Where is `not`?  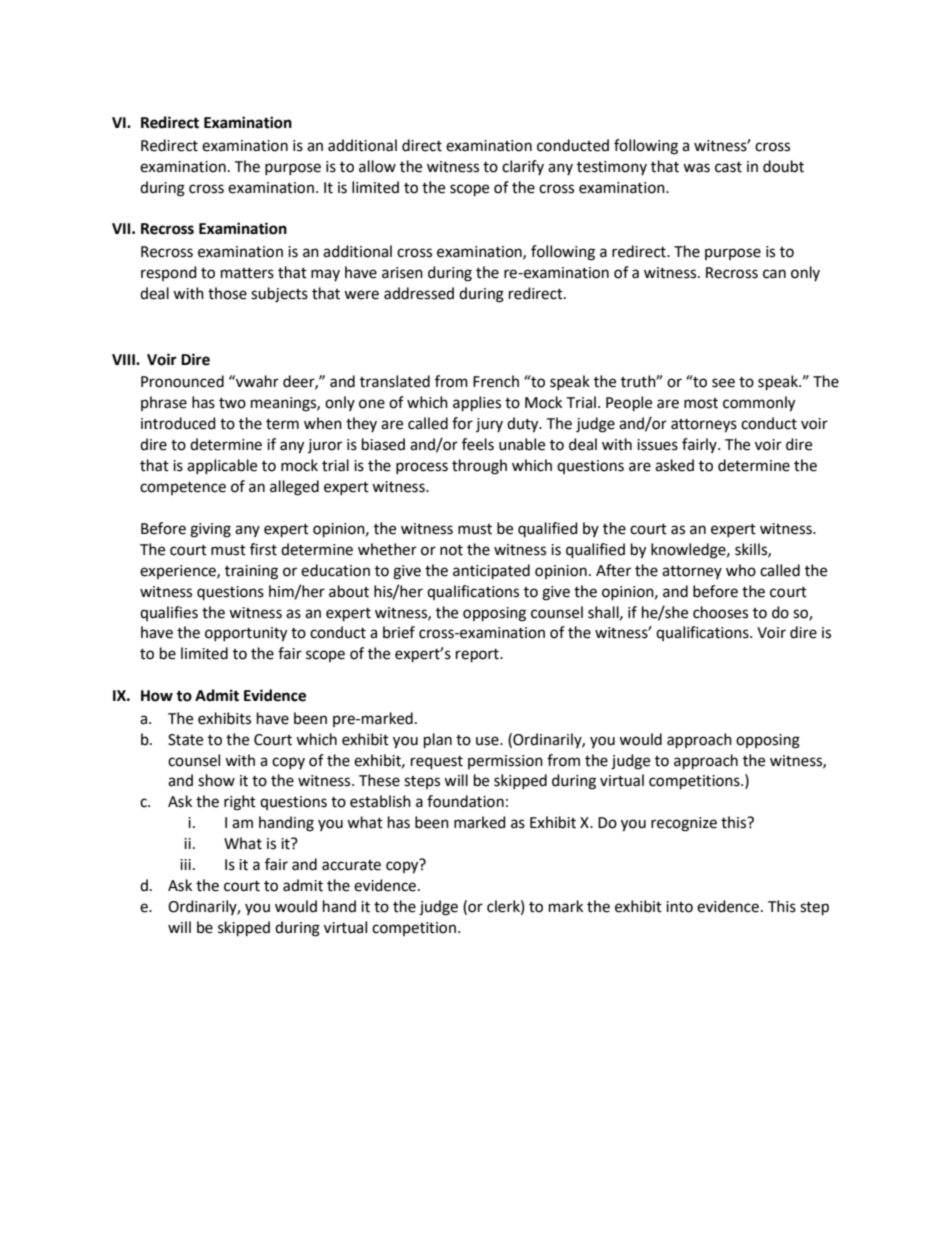
not is located at coordinates (451, 550).
